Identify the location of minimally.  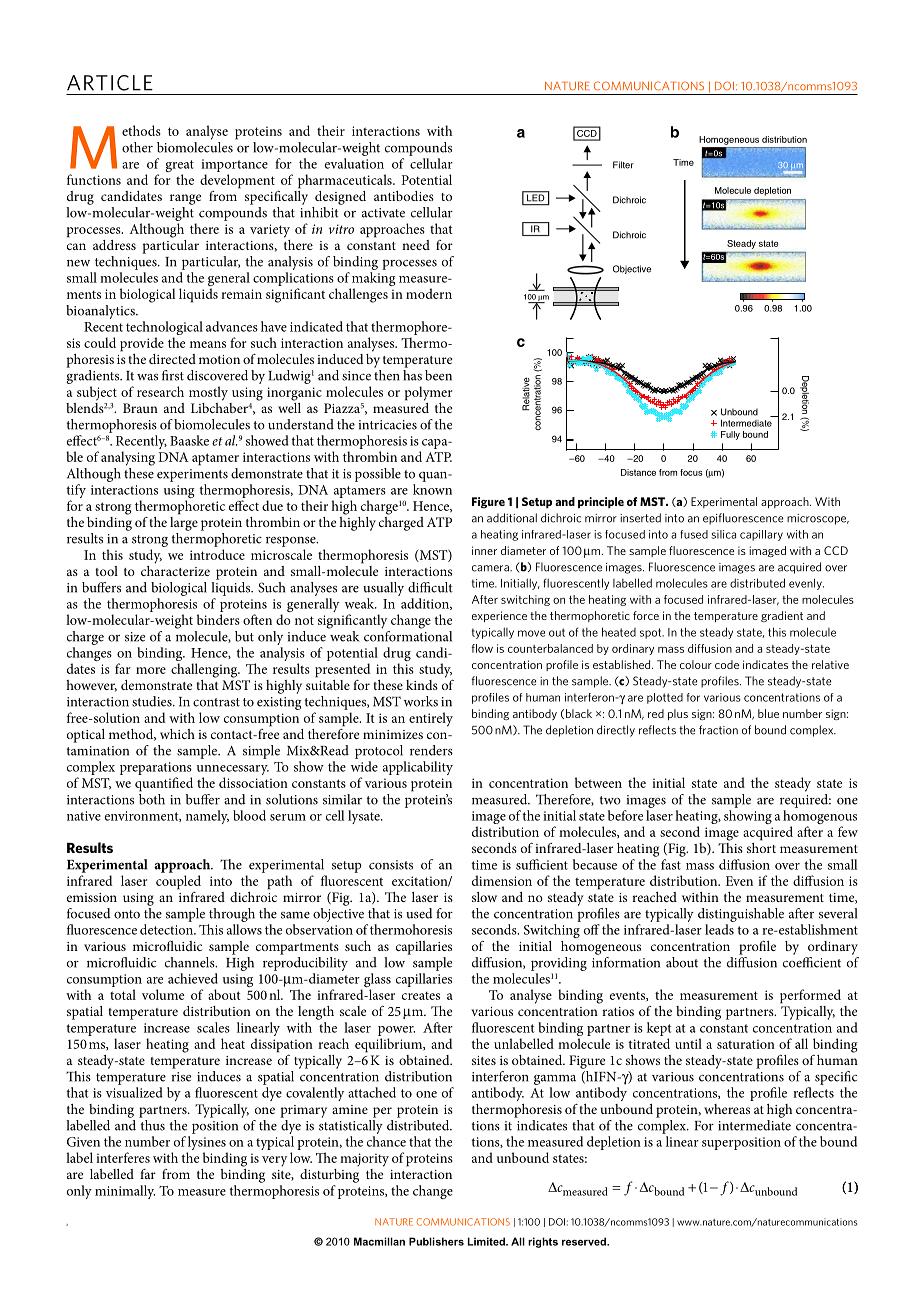
(125, 1192).
